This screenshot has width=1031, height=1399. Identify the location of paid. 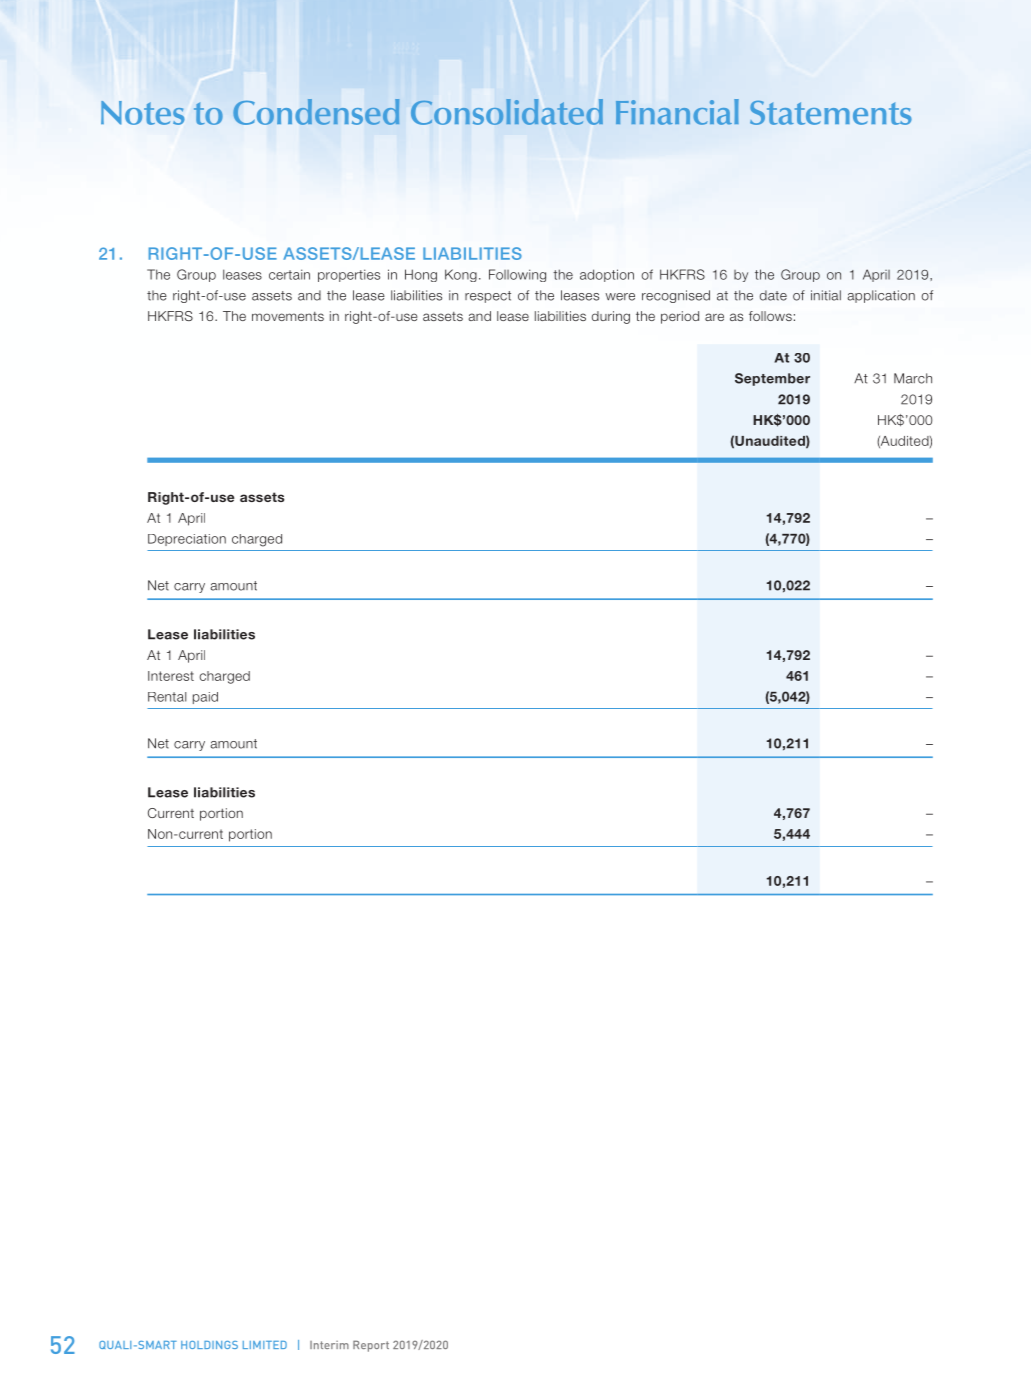
(205, 698).
